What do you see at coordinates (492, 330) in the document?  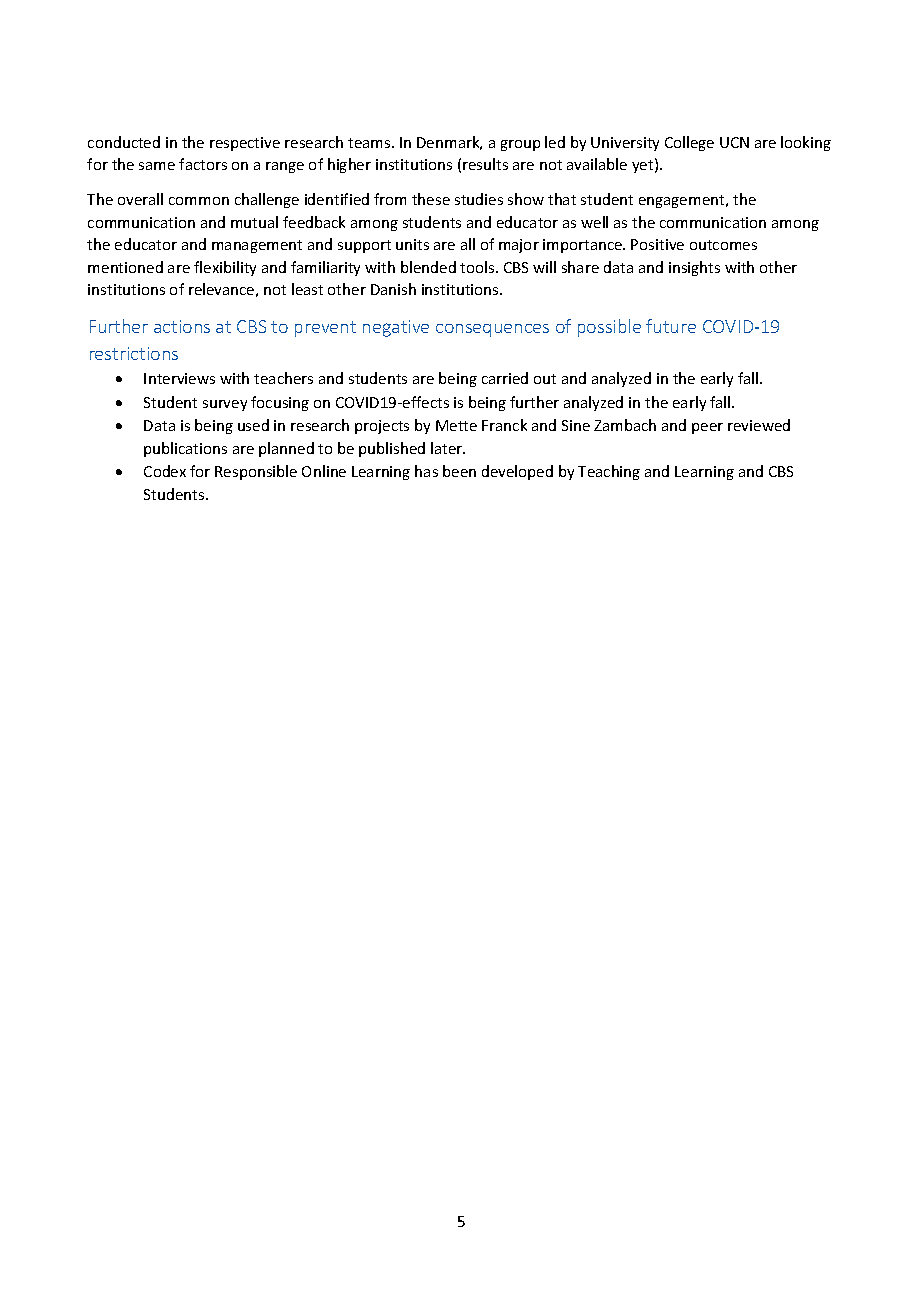 I see `consequences` at bounding box center [492, 330].
